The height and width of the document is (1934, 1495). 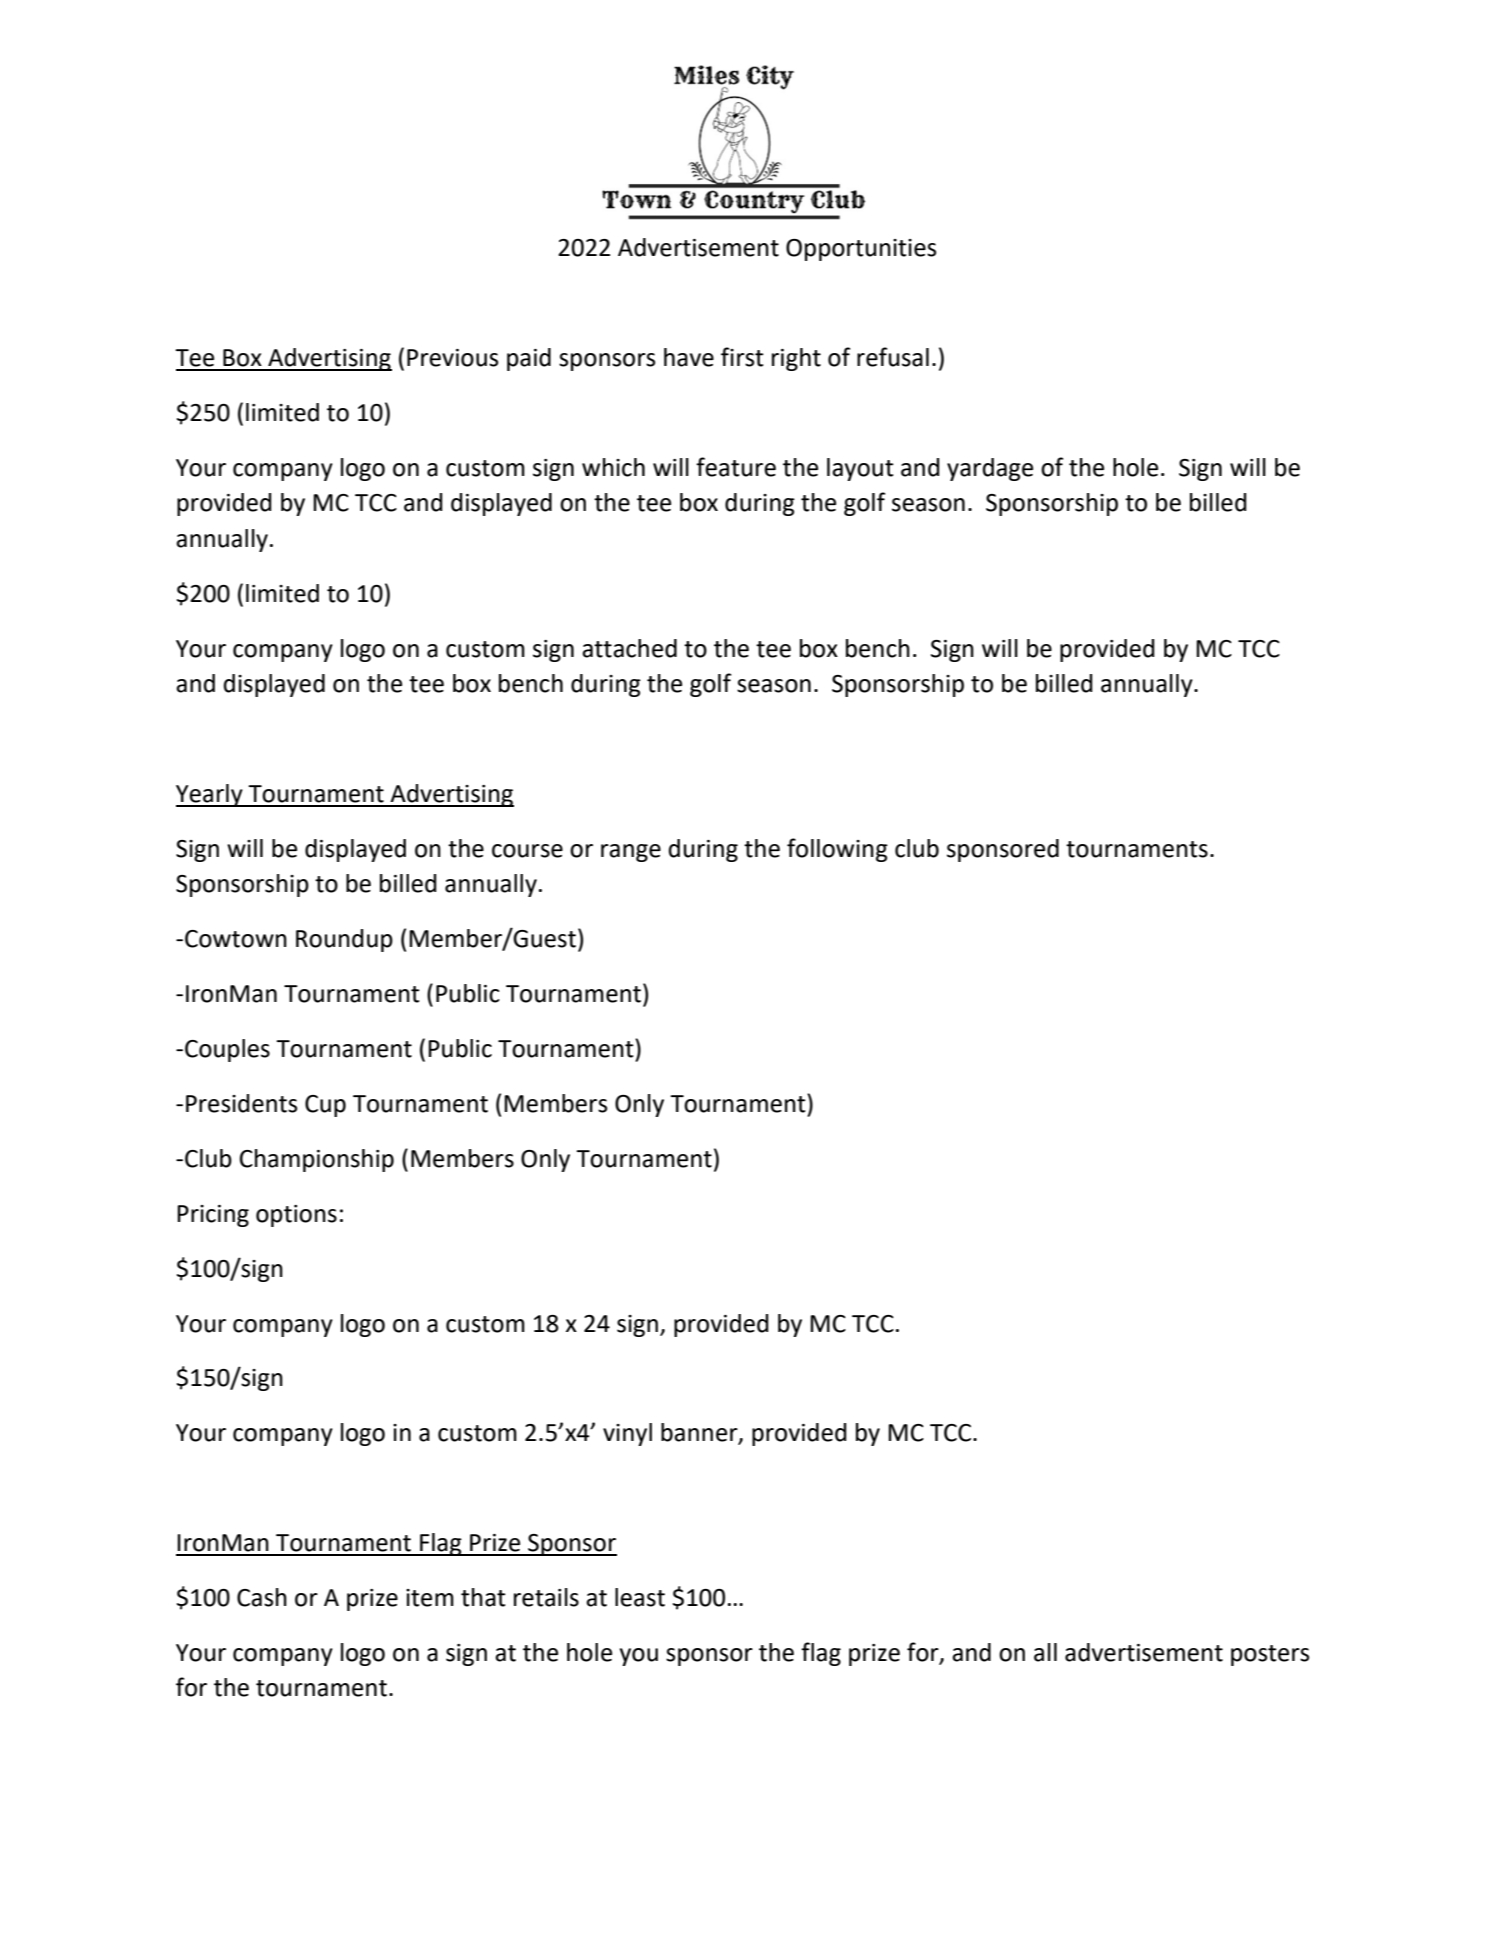 I want to click on vinyl, so click(x=627, y=1434).
